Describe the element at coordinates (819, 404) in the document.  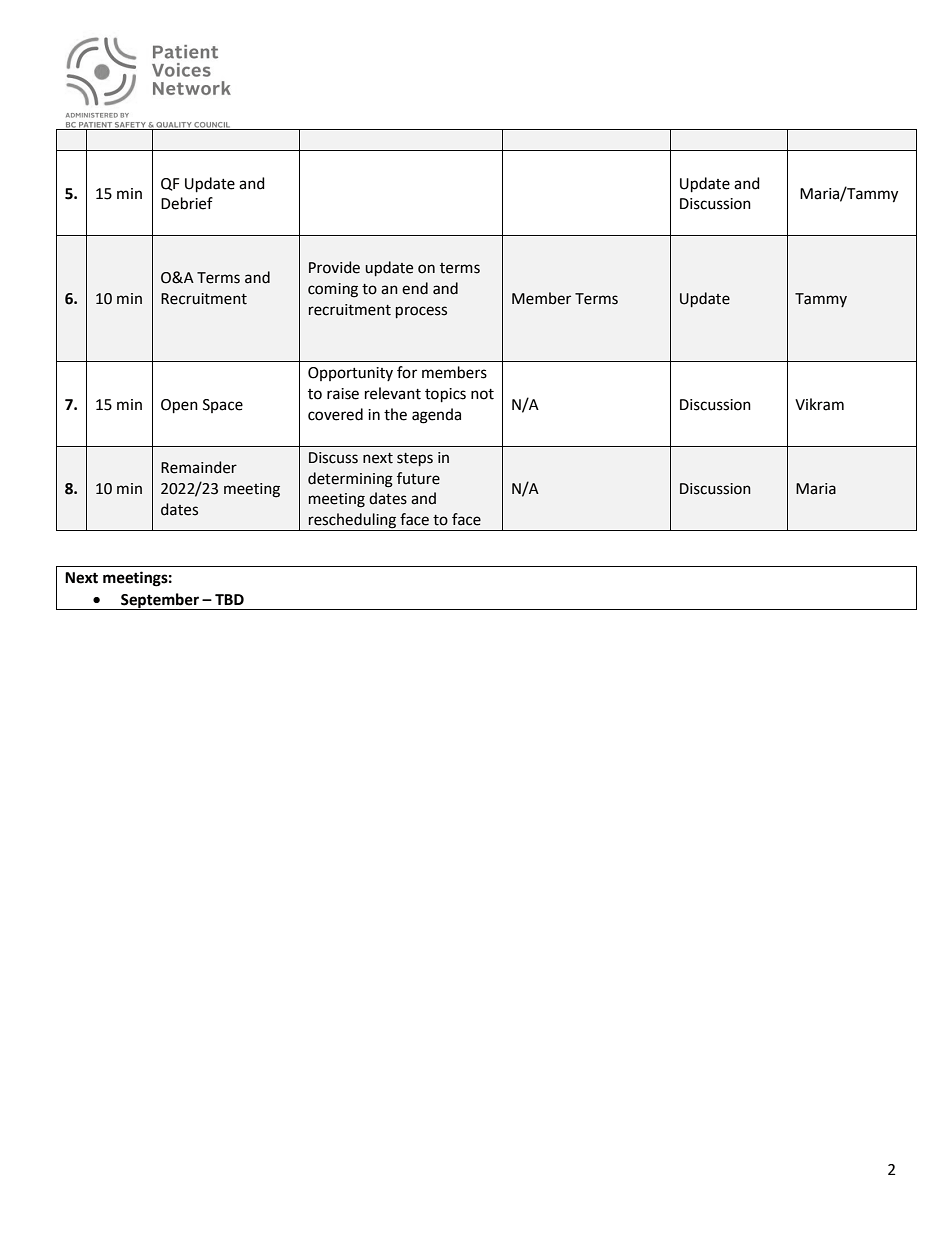
I see `Vikram` at that location.
